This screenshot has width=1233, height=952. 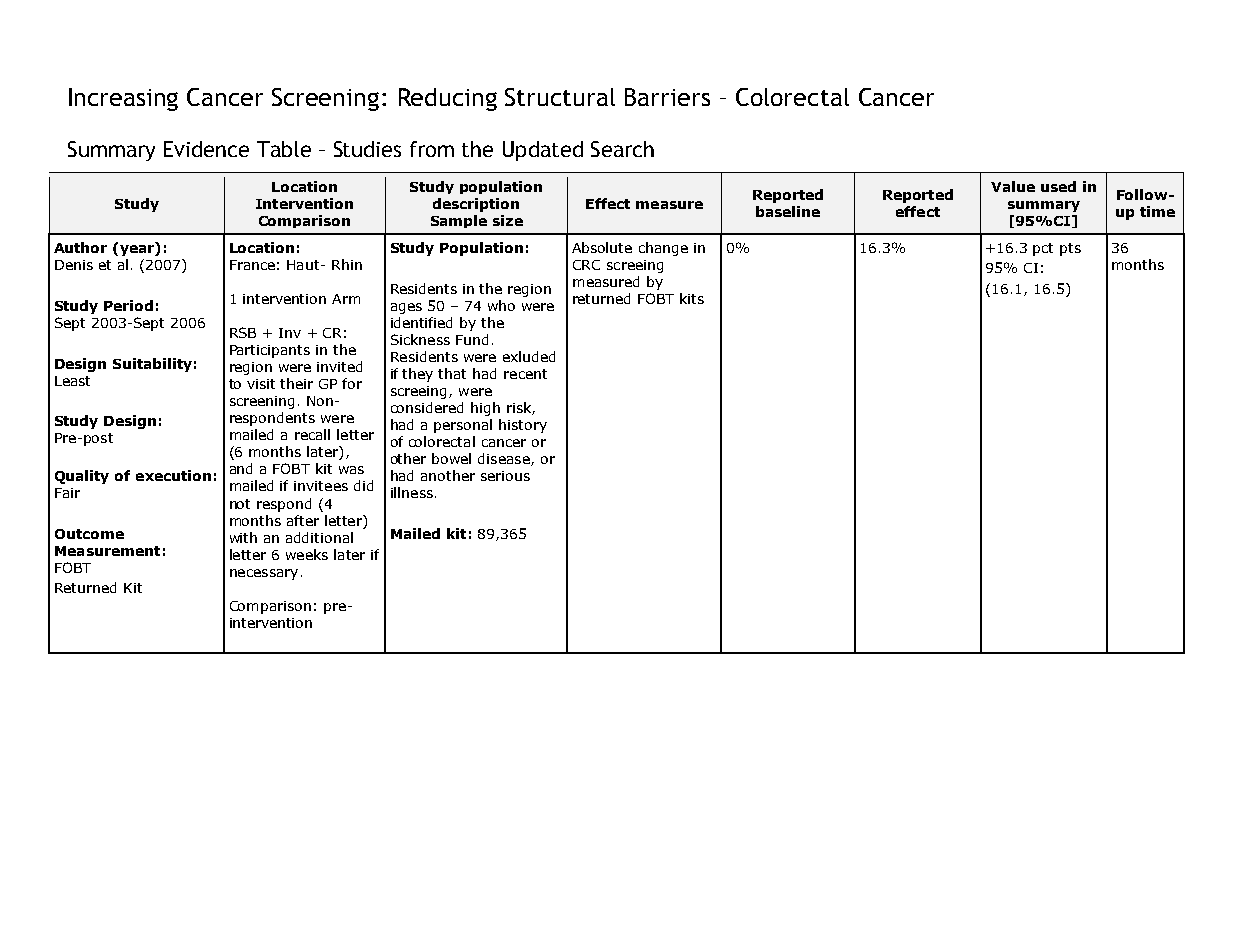 What do you see at coordinates (307, 554) in the screenshot?
I see `weeks` at bounding box center [307, 554].
